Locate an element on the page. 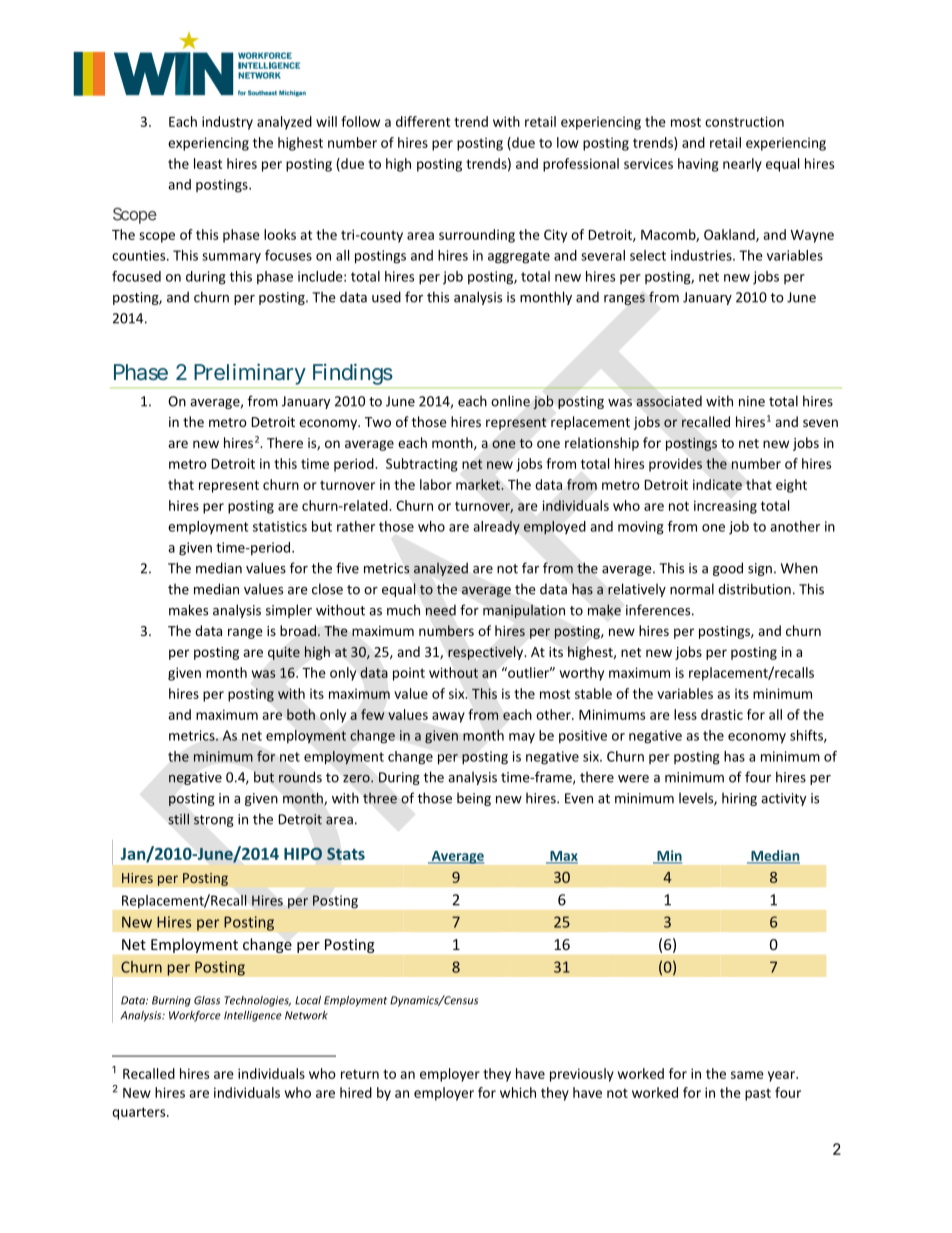  distribution is located at coordinates (754, 589).
